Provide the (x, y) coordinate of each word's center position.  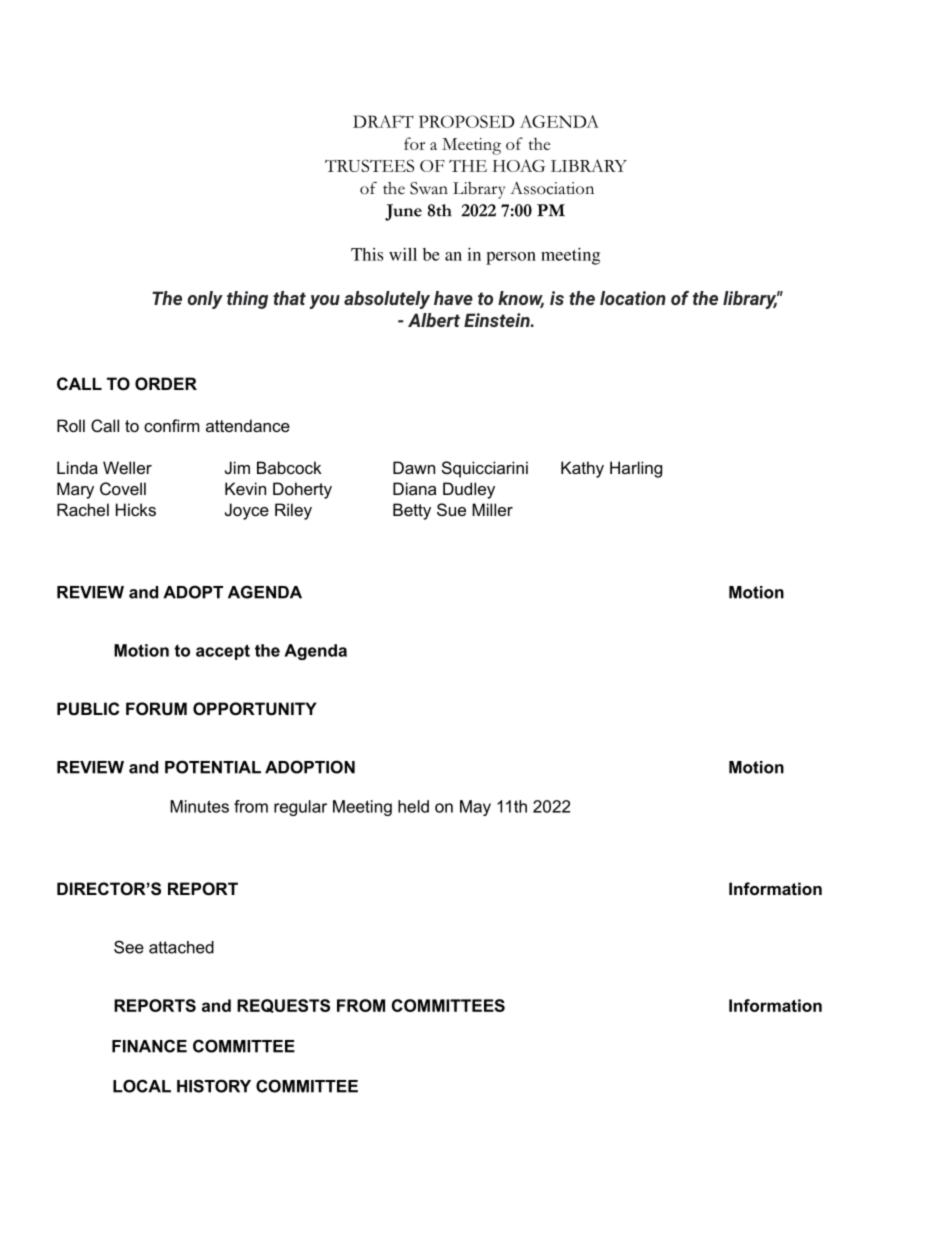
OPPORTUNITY (255, 708)
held (413, 806)
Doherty (302, 490)
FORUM (156, 708)
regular (300, 808)
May (475, 808)
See (129, 947)
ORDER (166, 383)
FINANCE (149, 1046)
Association (552, 188)
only (205, 300)
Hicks (136, 509)
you (325, 302)
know (521, 299)
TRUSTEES (369, 165)
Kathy (582, 469)
